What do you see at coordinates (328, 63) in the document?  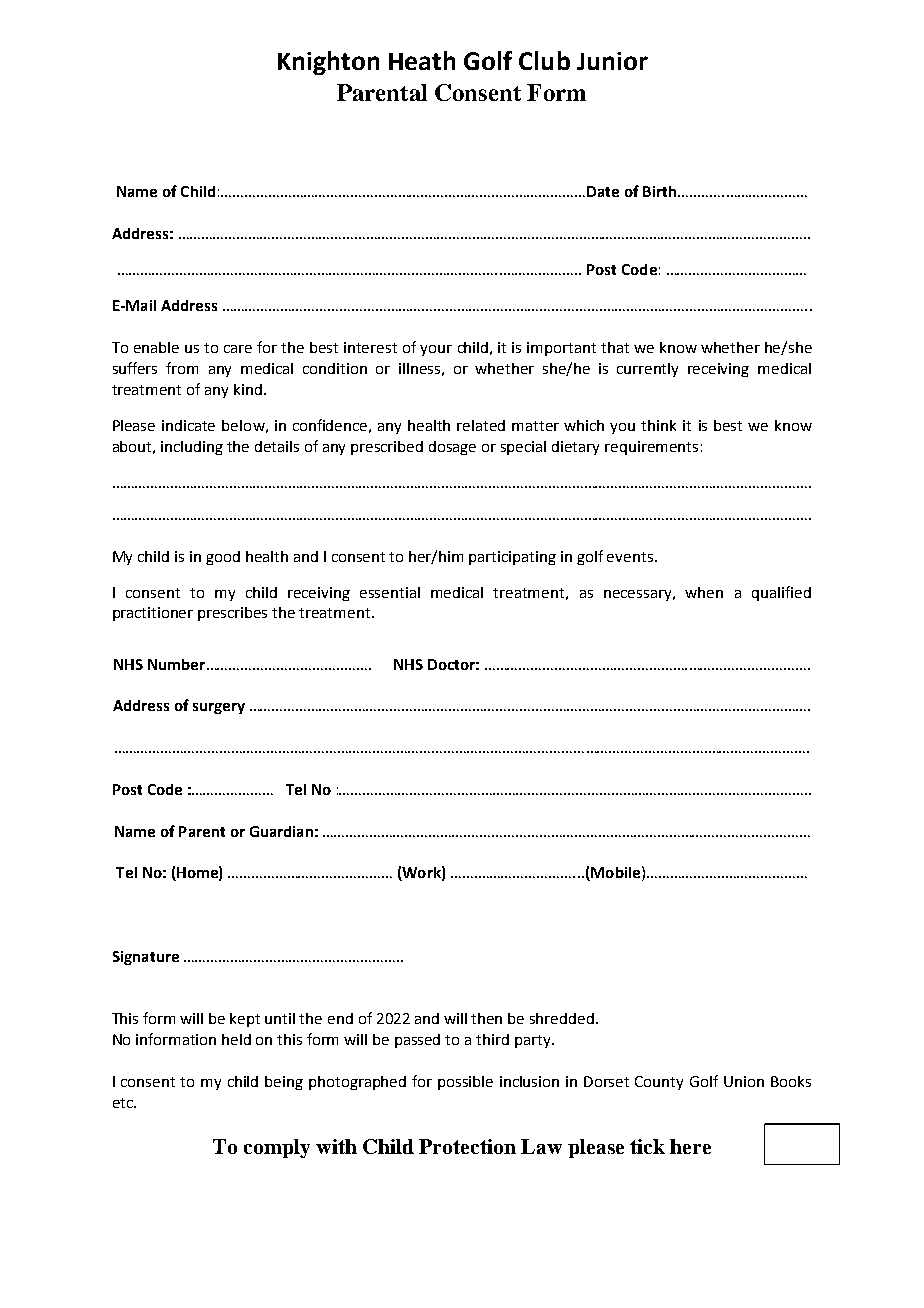 I see `Knighton` at bounding box center [328, 63].
